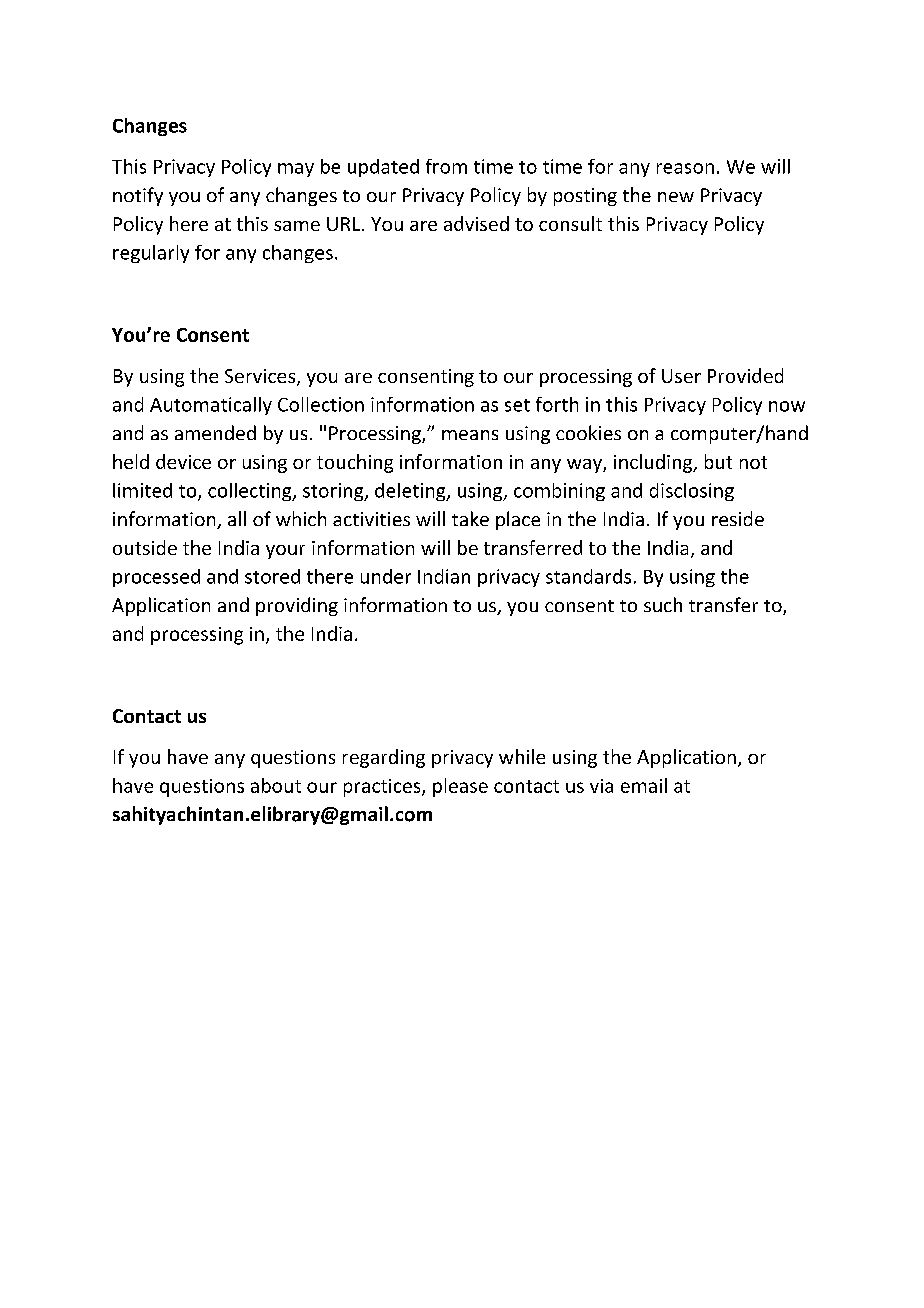 Image resolution: width=924 pixels, height=1308 pixels. I want to click on email, so click(644, 785).
